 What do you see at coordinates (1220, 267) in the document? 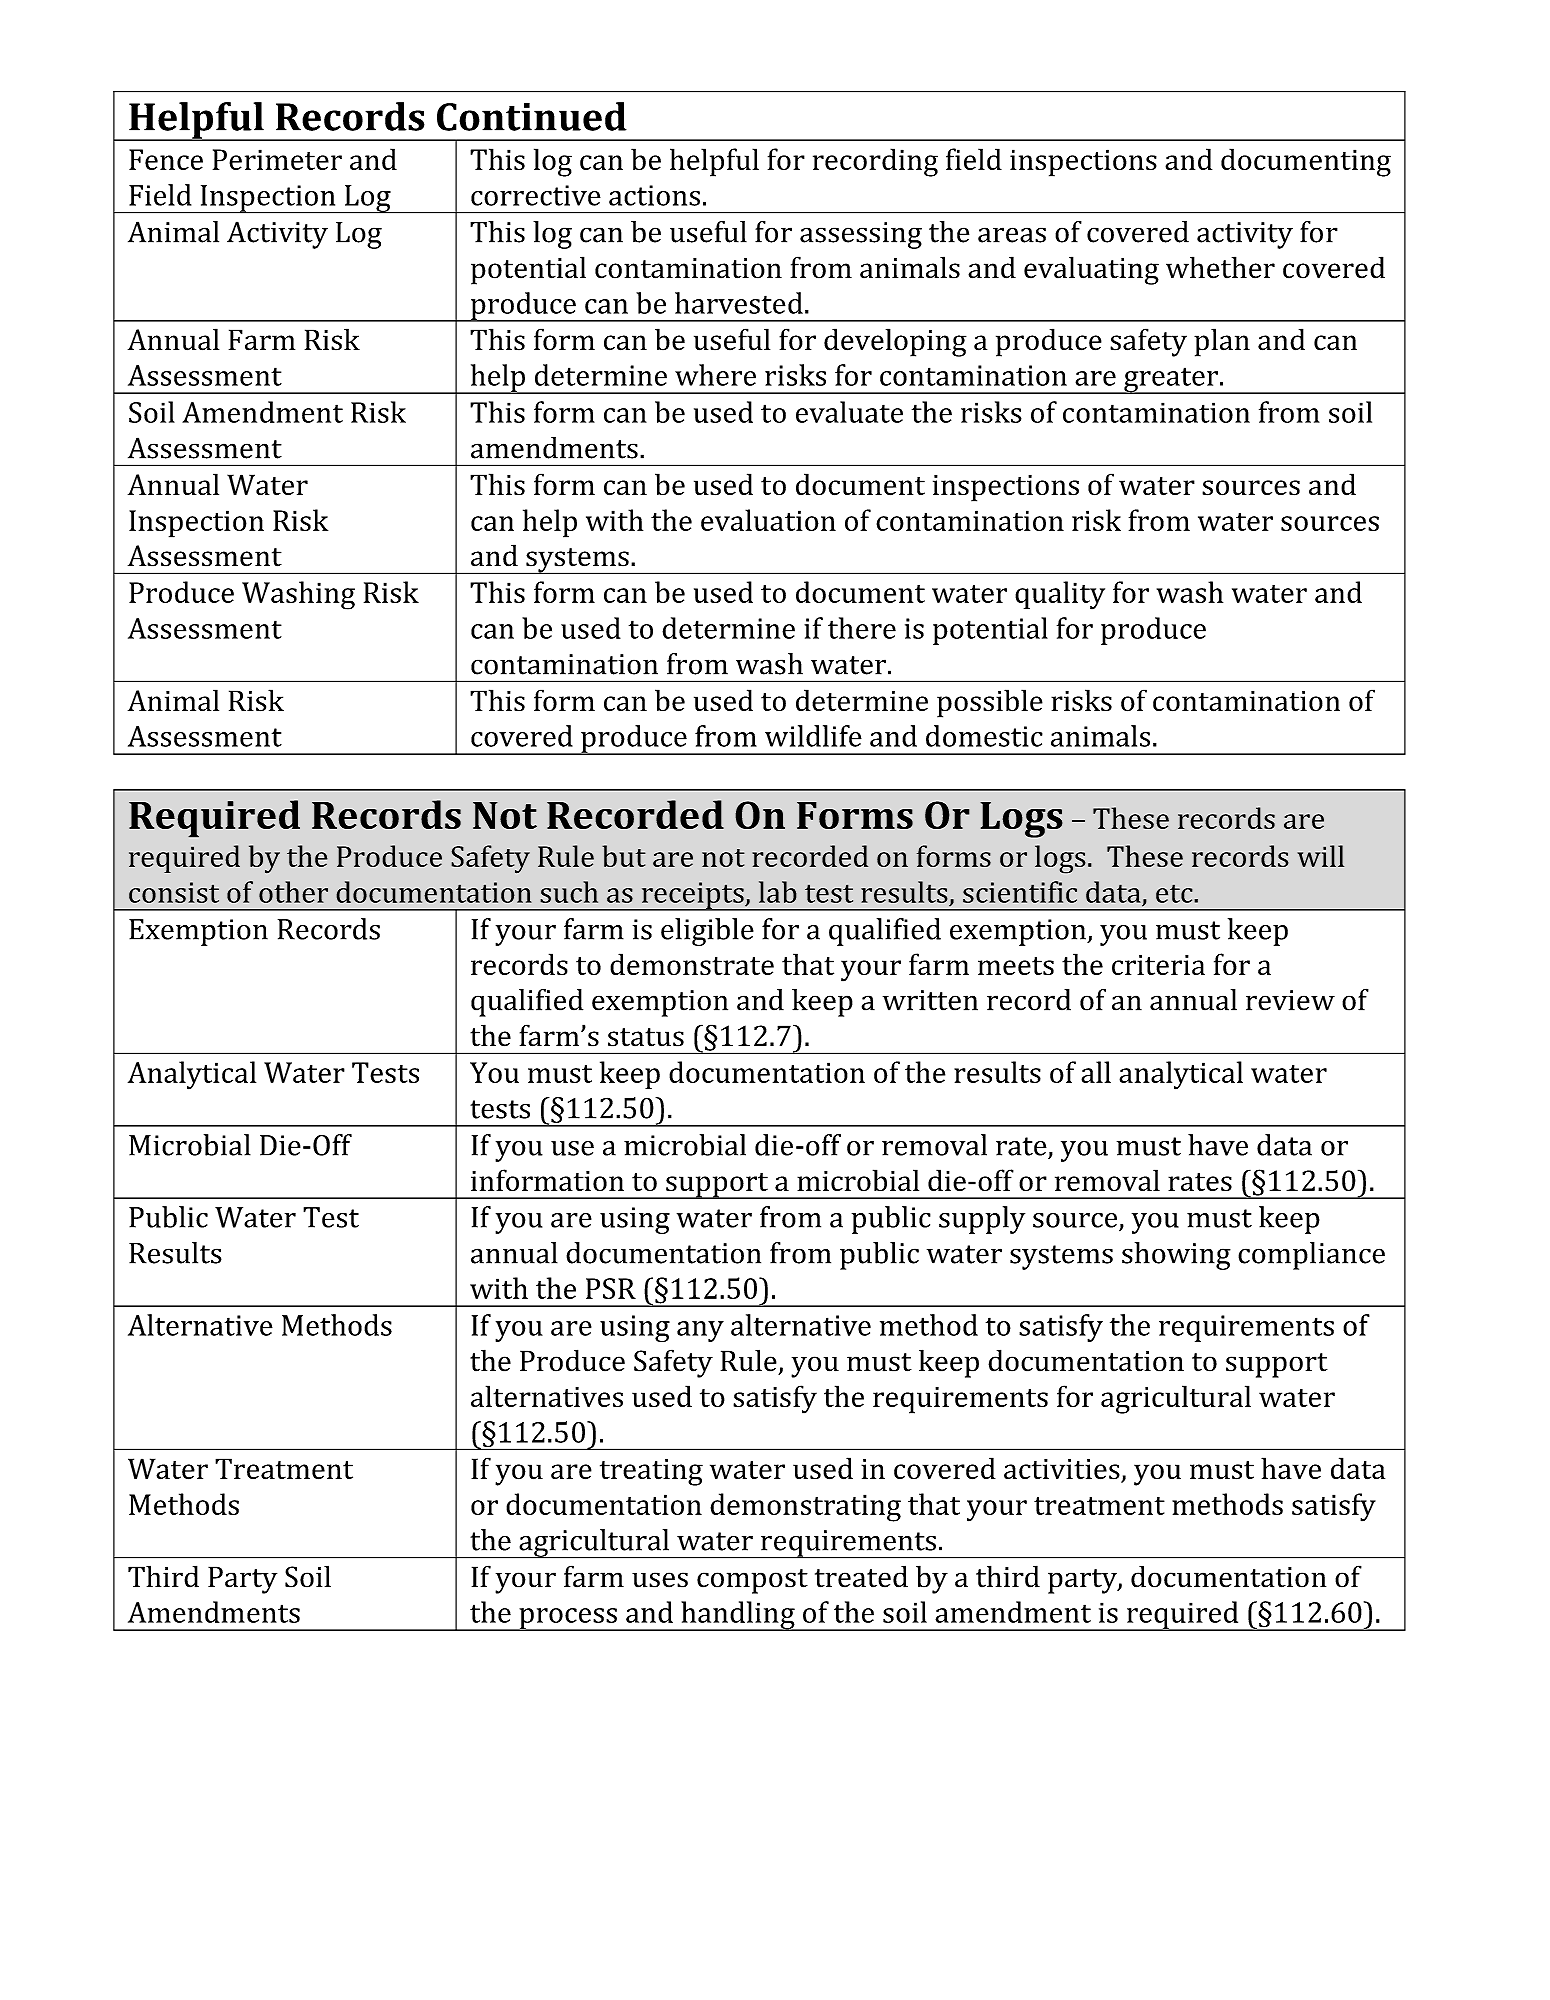
I see `whether` at bounding box center [1220, 267].
